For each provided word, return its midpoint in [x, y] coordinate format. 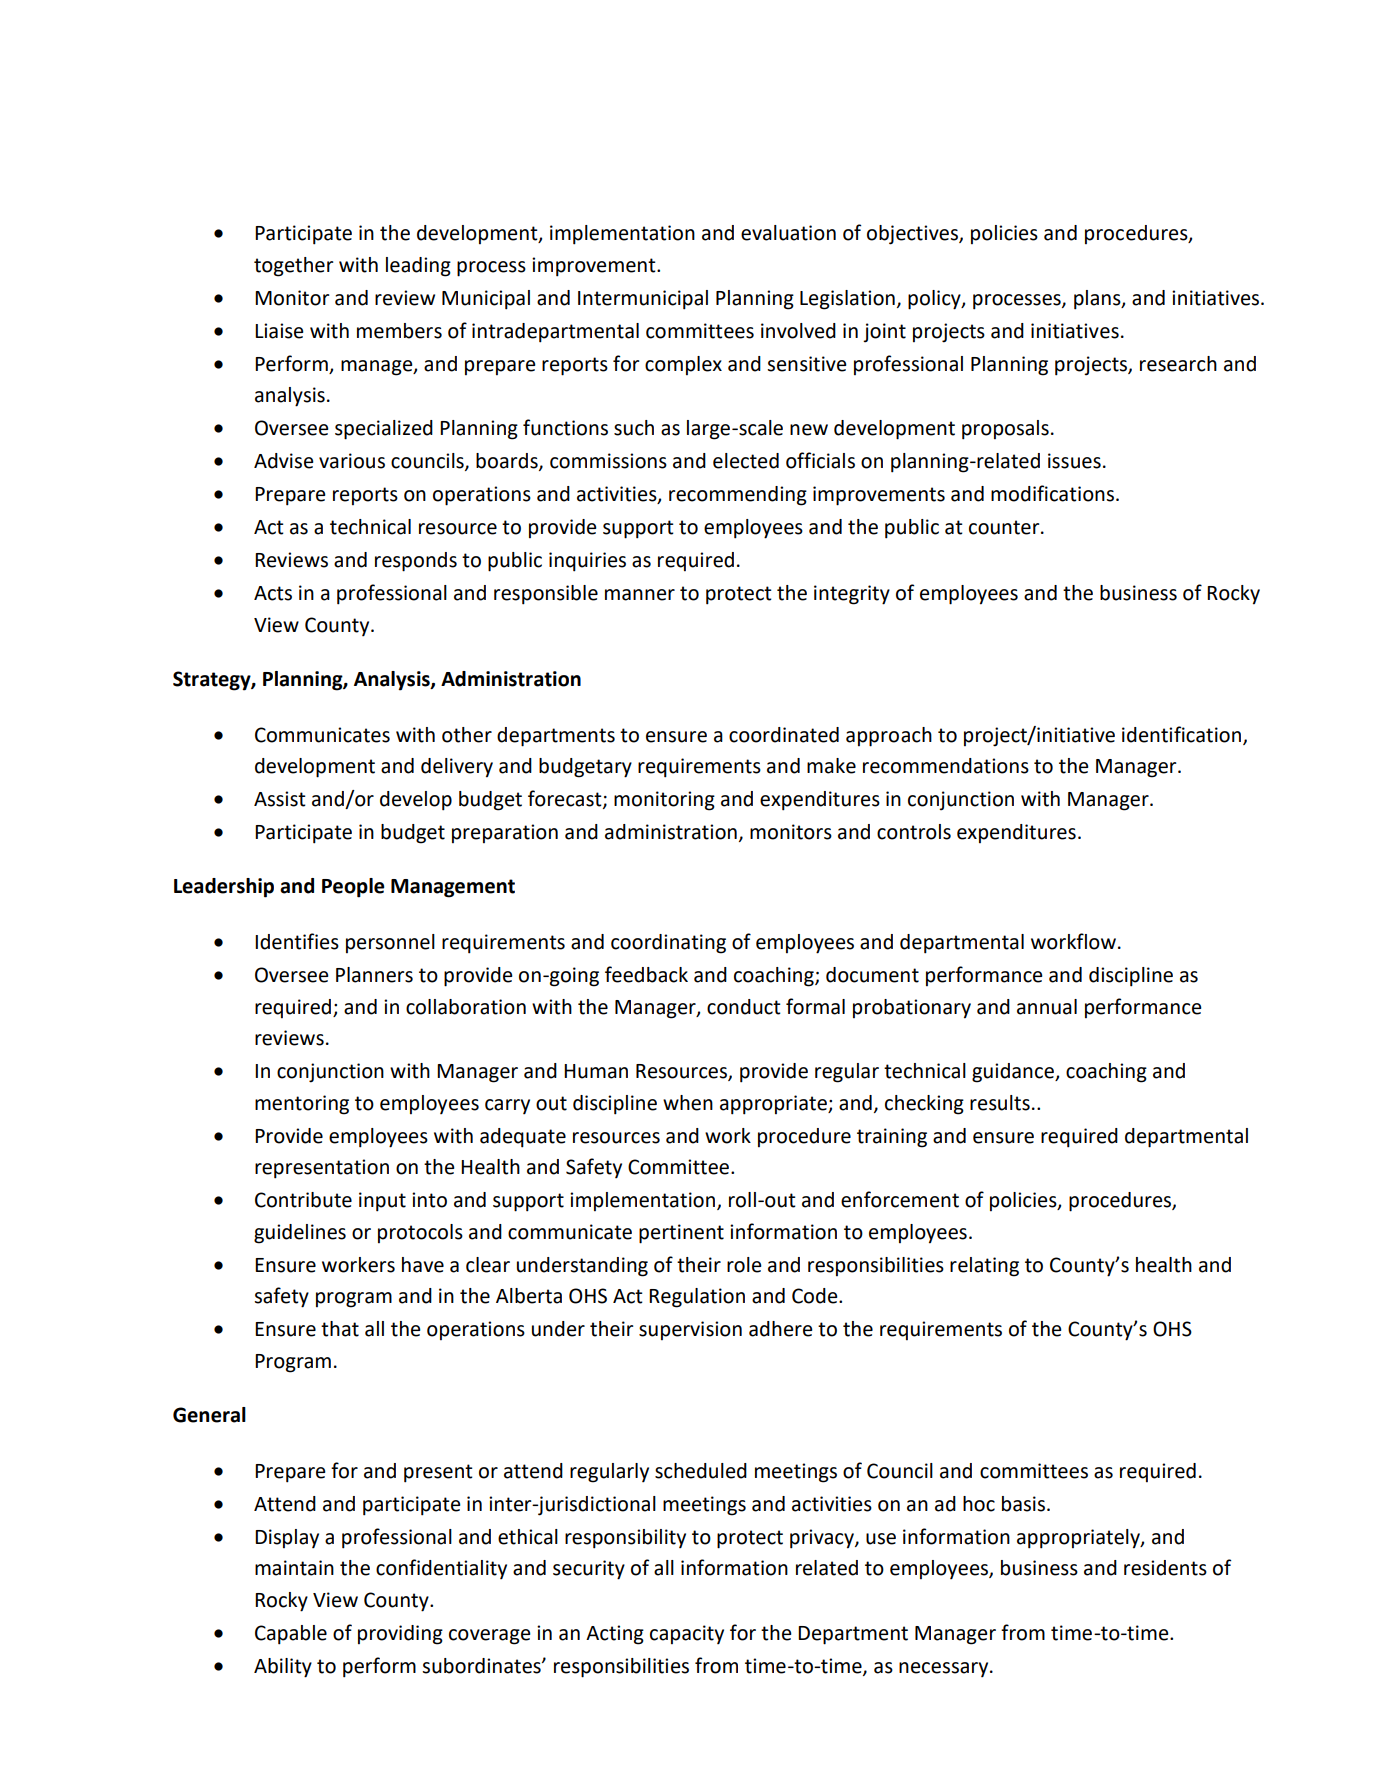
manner [640, 595]
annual [1047, 1007]
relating [984, 1267]
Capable [291, 1635]
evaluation [788, 233]
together [294, 267]
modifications [1054, 493]
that [340, 1329]
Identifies [297, 941]
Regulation [697, 1298]
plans [1098, 300]
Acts [273, 593]
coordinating [668, 944]
